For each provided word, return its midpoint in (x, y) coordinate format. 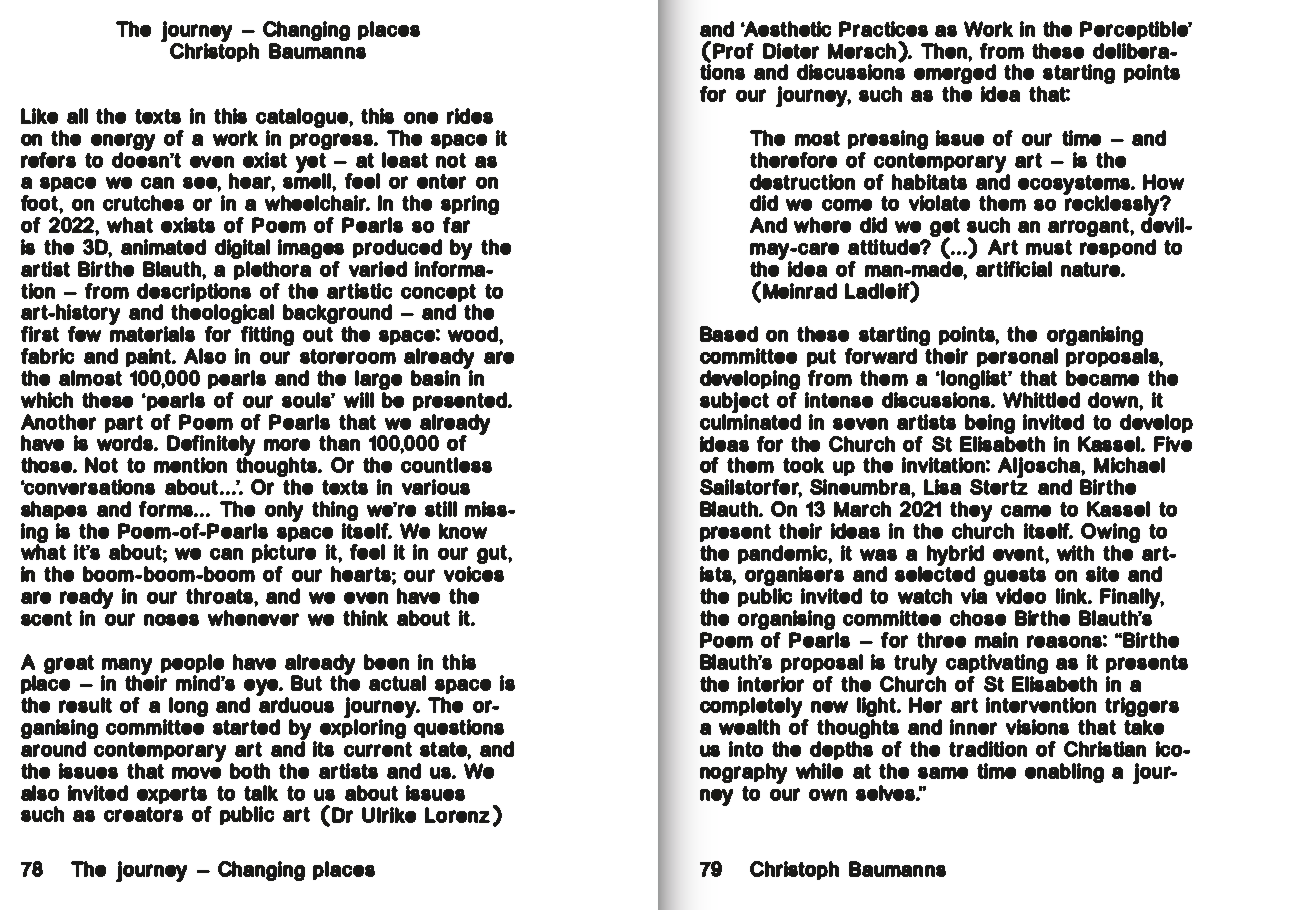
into (746, 749)
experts (172, 795)
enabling (1064, 773)
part (124, 424)
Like (39, 116)
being (990, 424)
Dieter (791, 51)
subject (734, 404)
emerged (955, 75)
